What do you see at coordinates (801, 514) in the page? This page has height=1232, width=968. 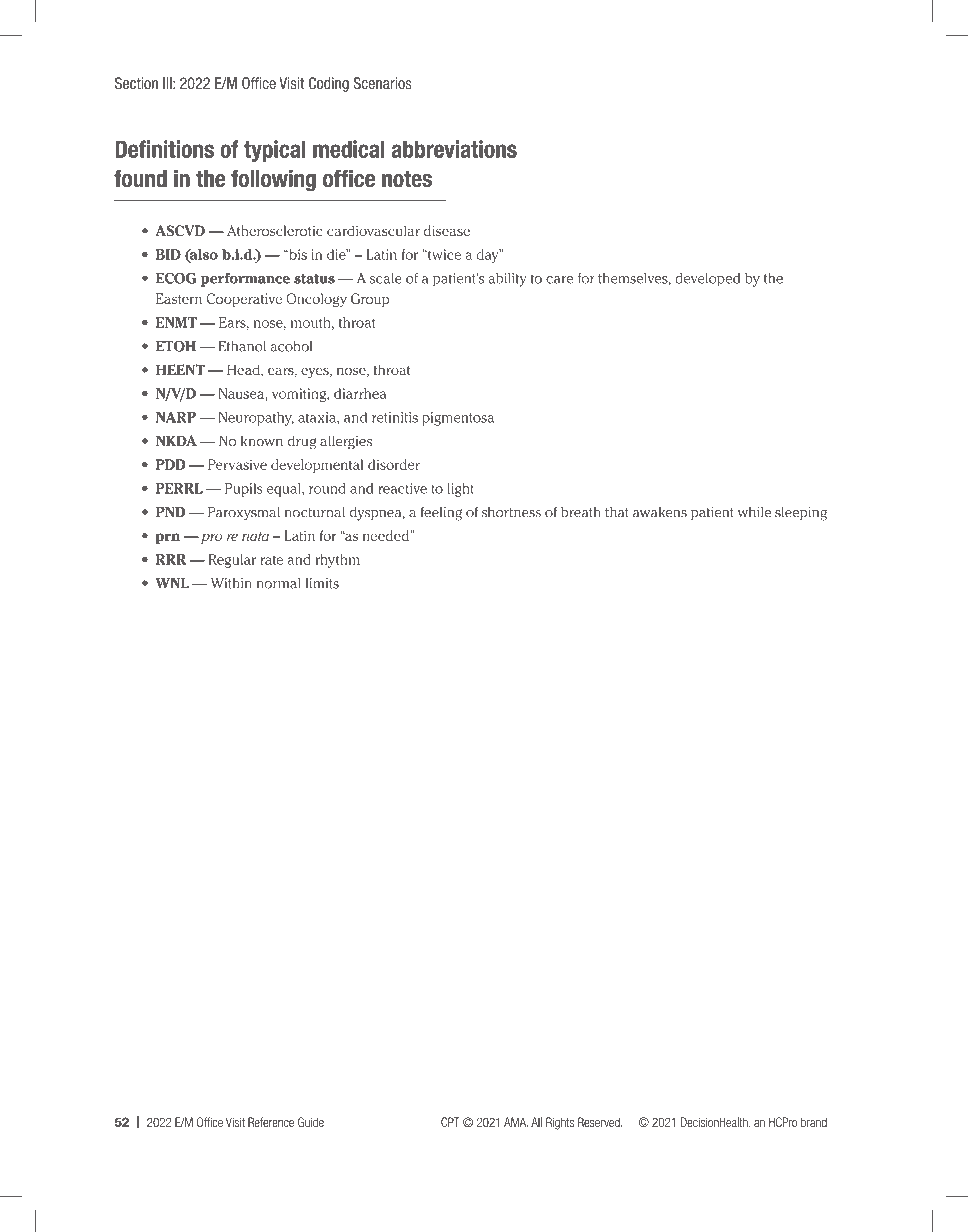 I see `sleeping` at bounding box center [801, 514].
